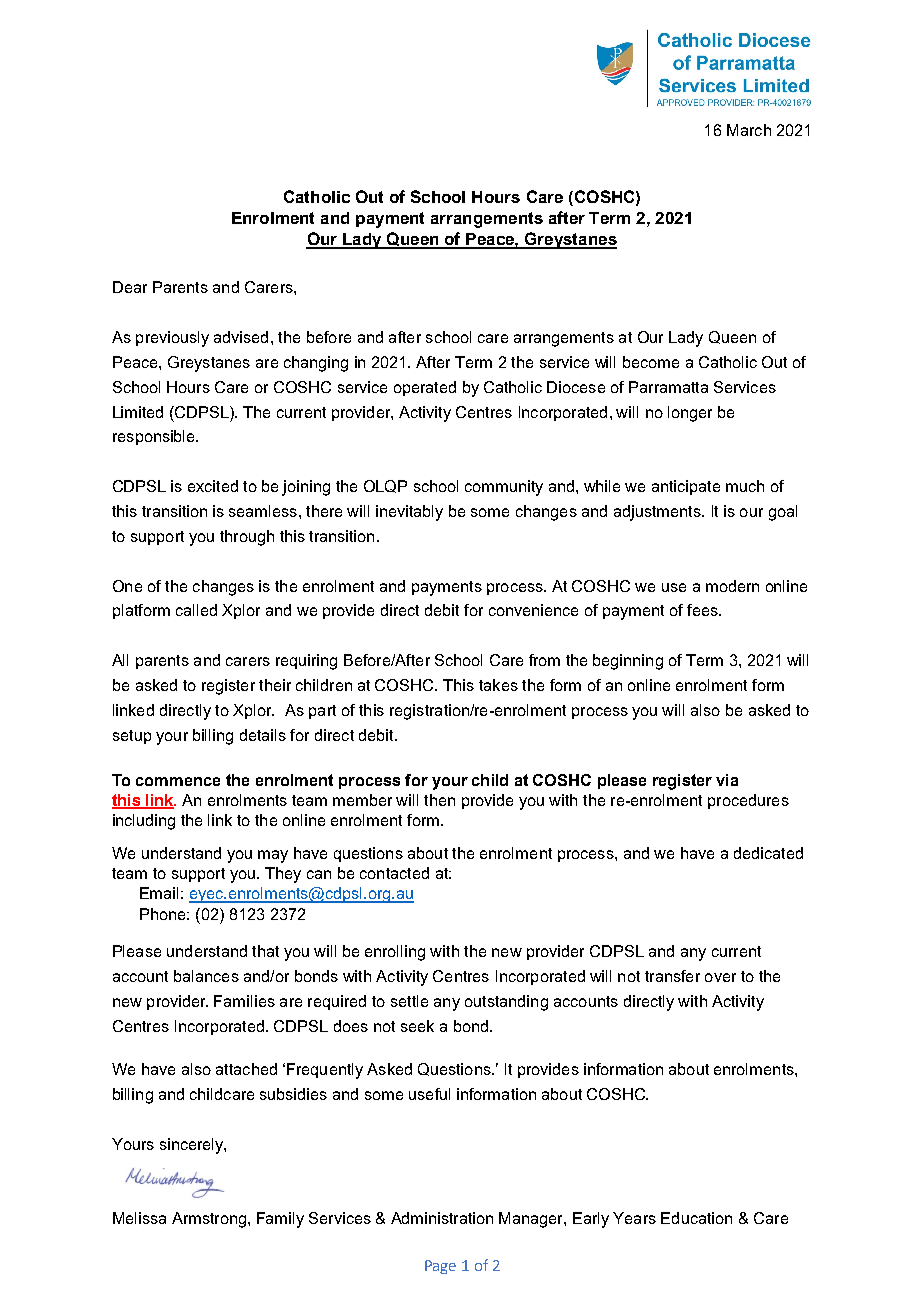 The width and height of the image is (924, 1308). I want to click on beginning, so click(628, 662).
